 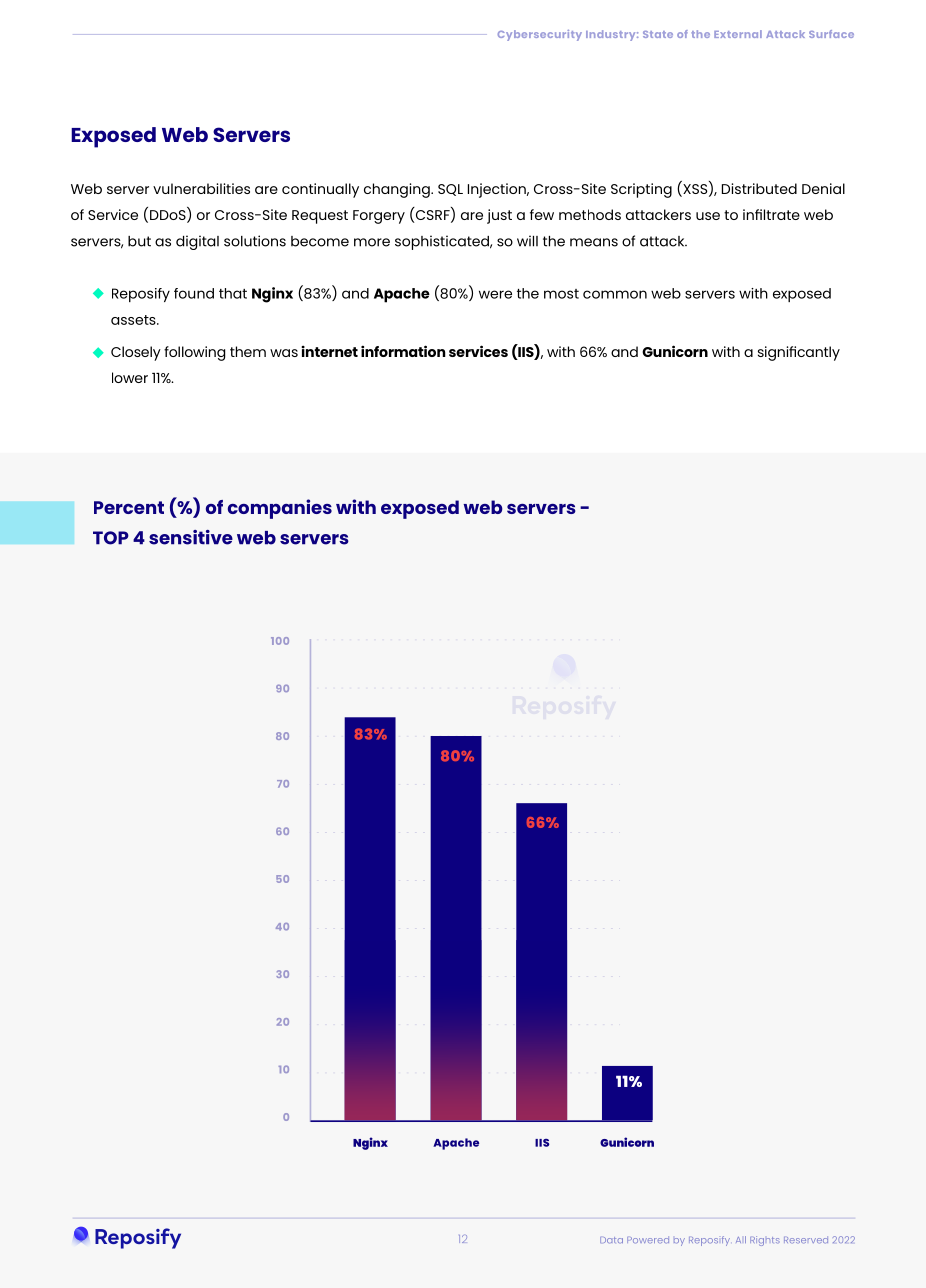 I want to click on Apache, so click(x=402, y=295).
